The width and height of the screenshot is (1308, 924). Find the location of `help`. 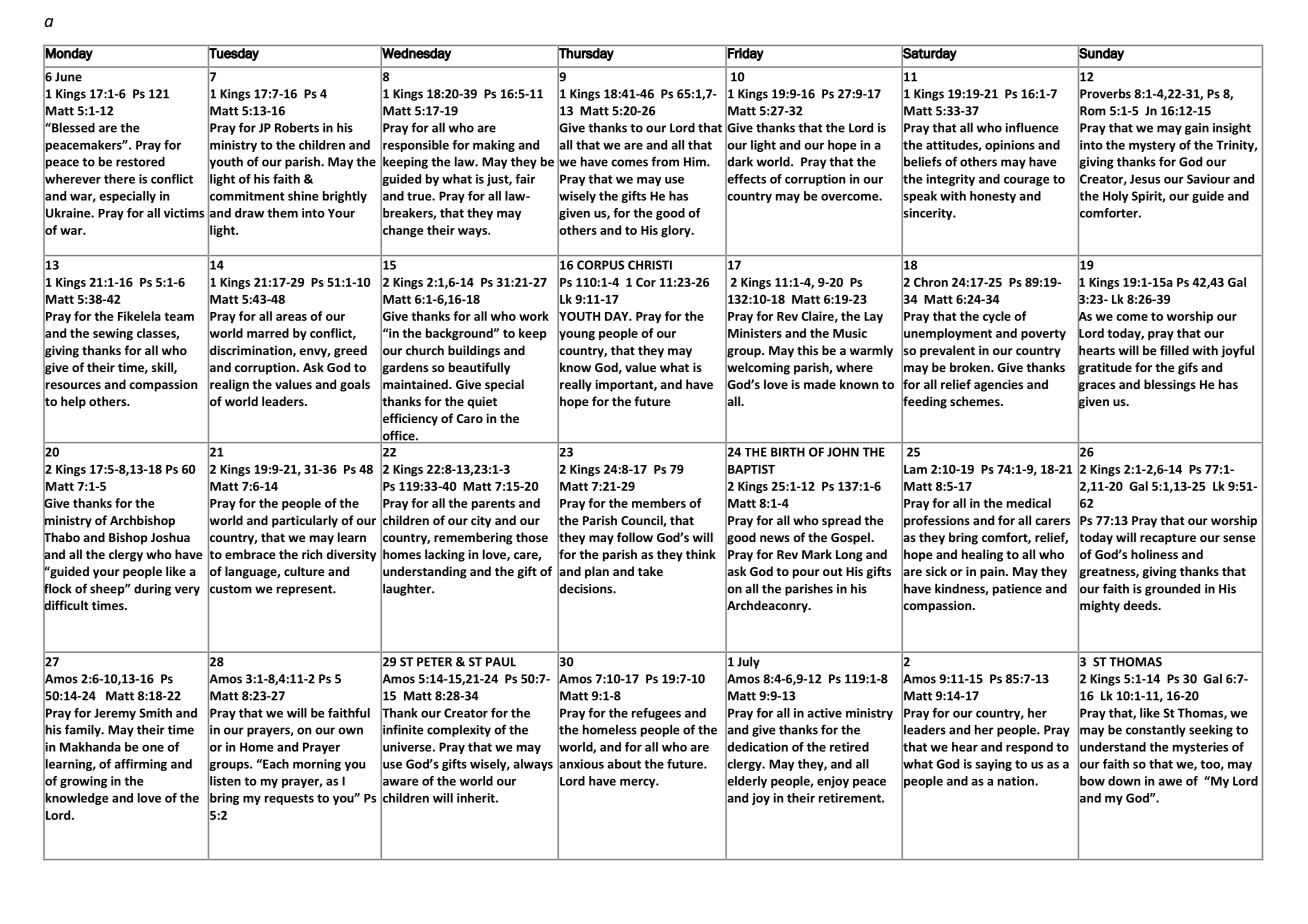

help is located at coordinates (73, 402).
